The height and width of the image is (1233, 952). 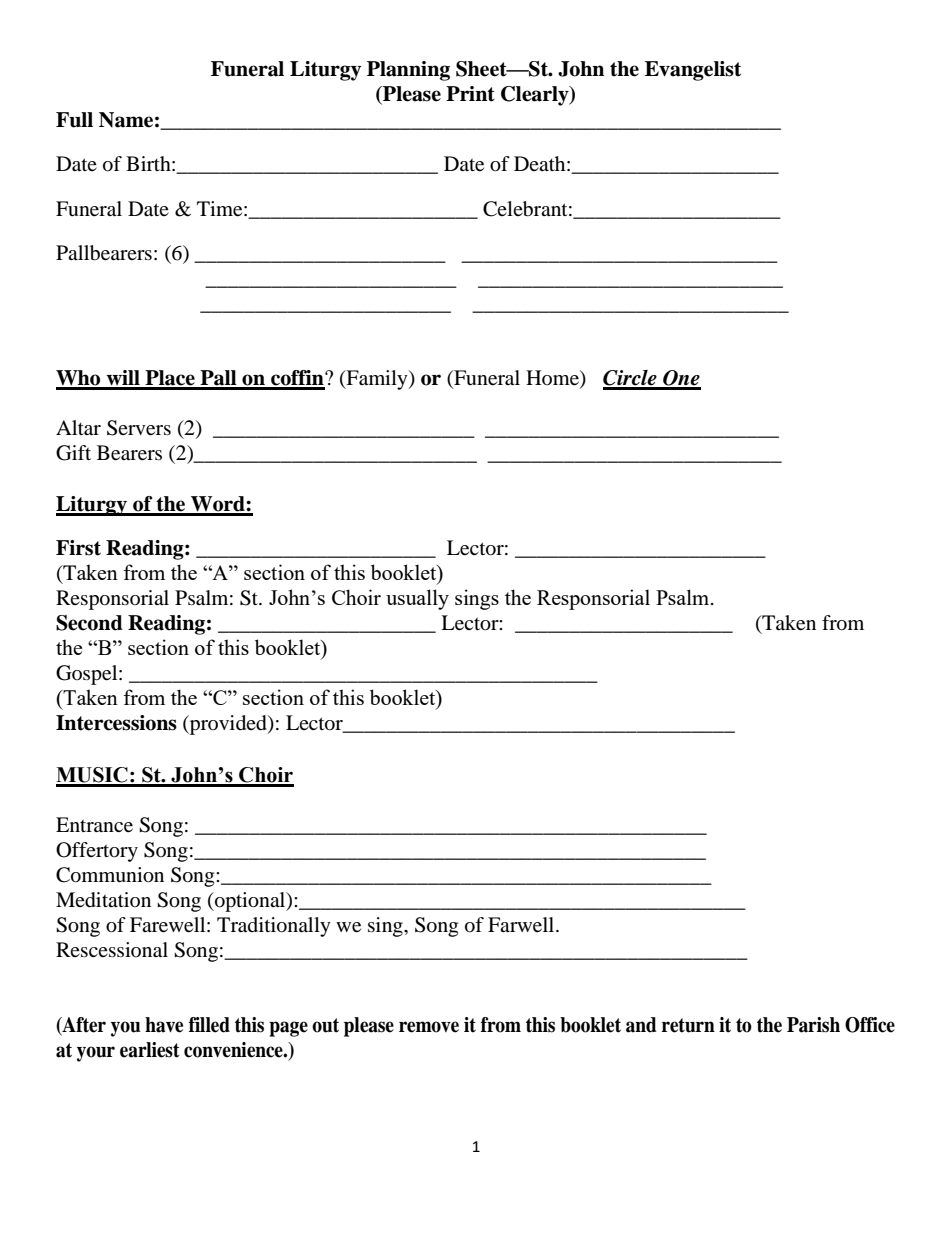 I want to click on Print, so click(x=470, y=94).
